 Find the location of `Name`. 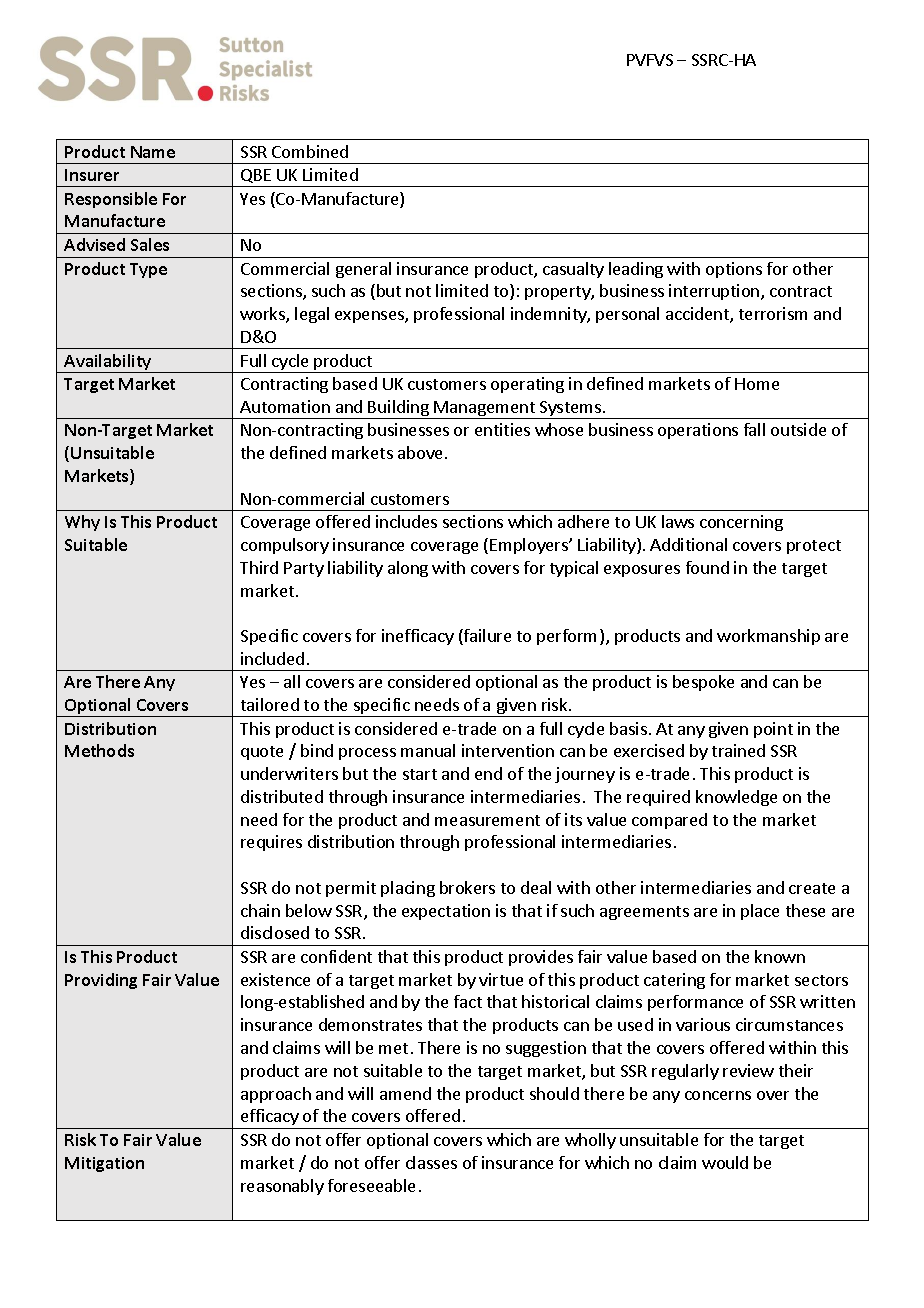

Name is located at coordinates (153, 152).
